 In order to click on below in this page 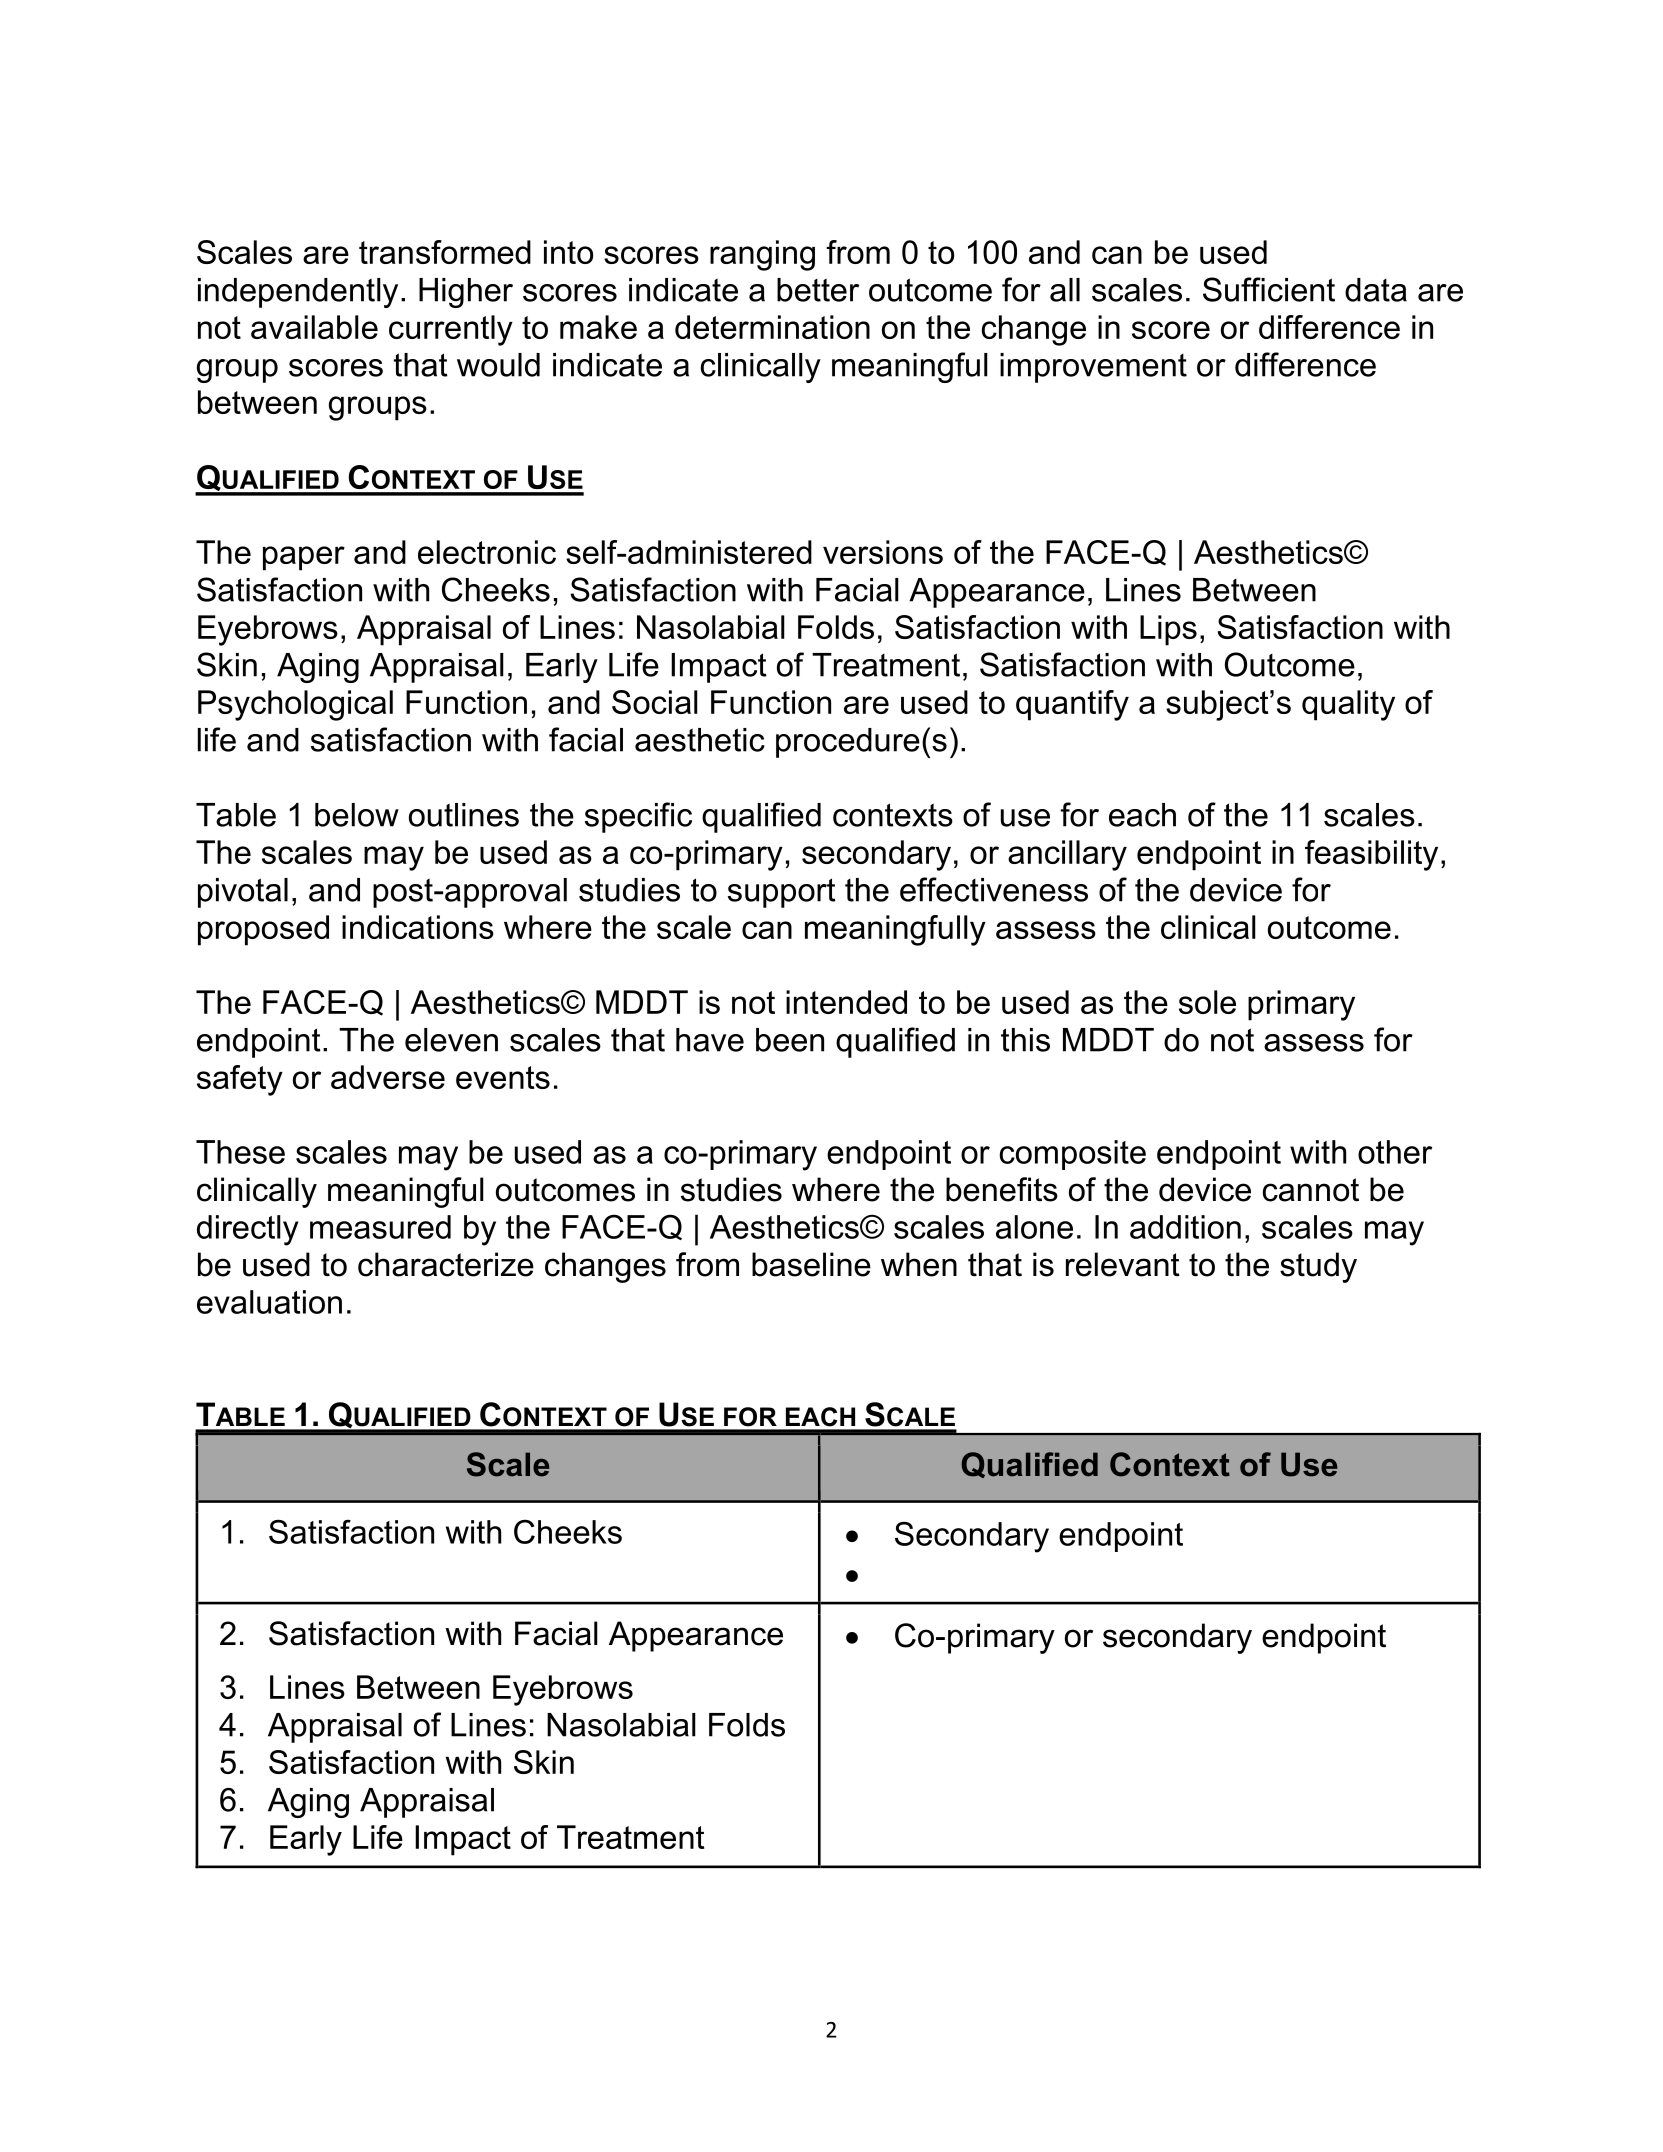, I will do `click(357, 815)`.
